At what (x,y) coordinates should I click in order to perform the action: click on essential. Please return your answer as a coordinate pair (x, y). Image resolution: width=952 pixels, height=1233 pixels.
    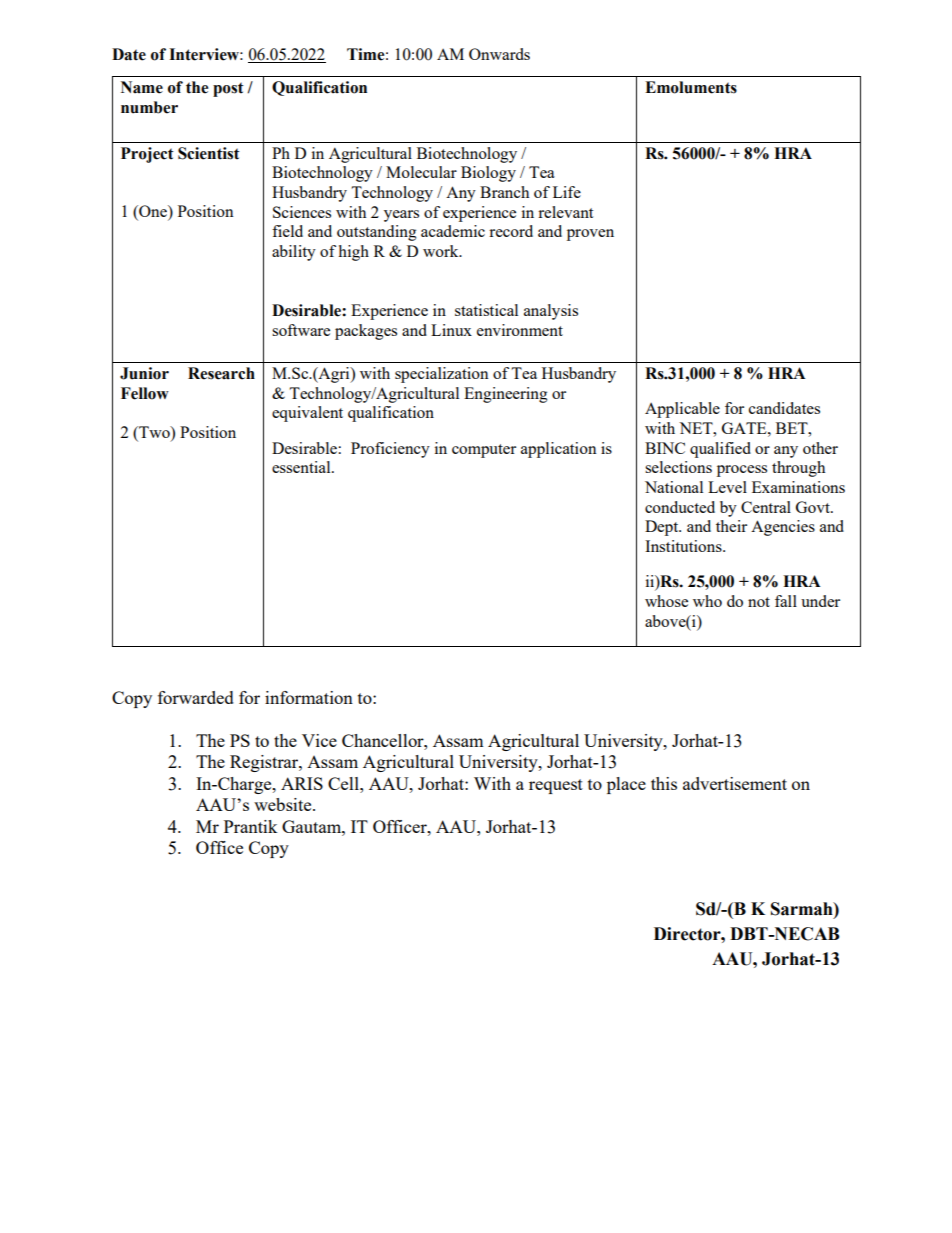
    Looking at the image, I should click on (302, 467).
